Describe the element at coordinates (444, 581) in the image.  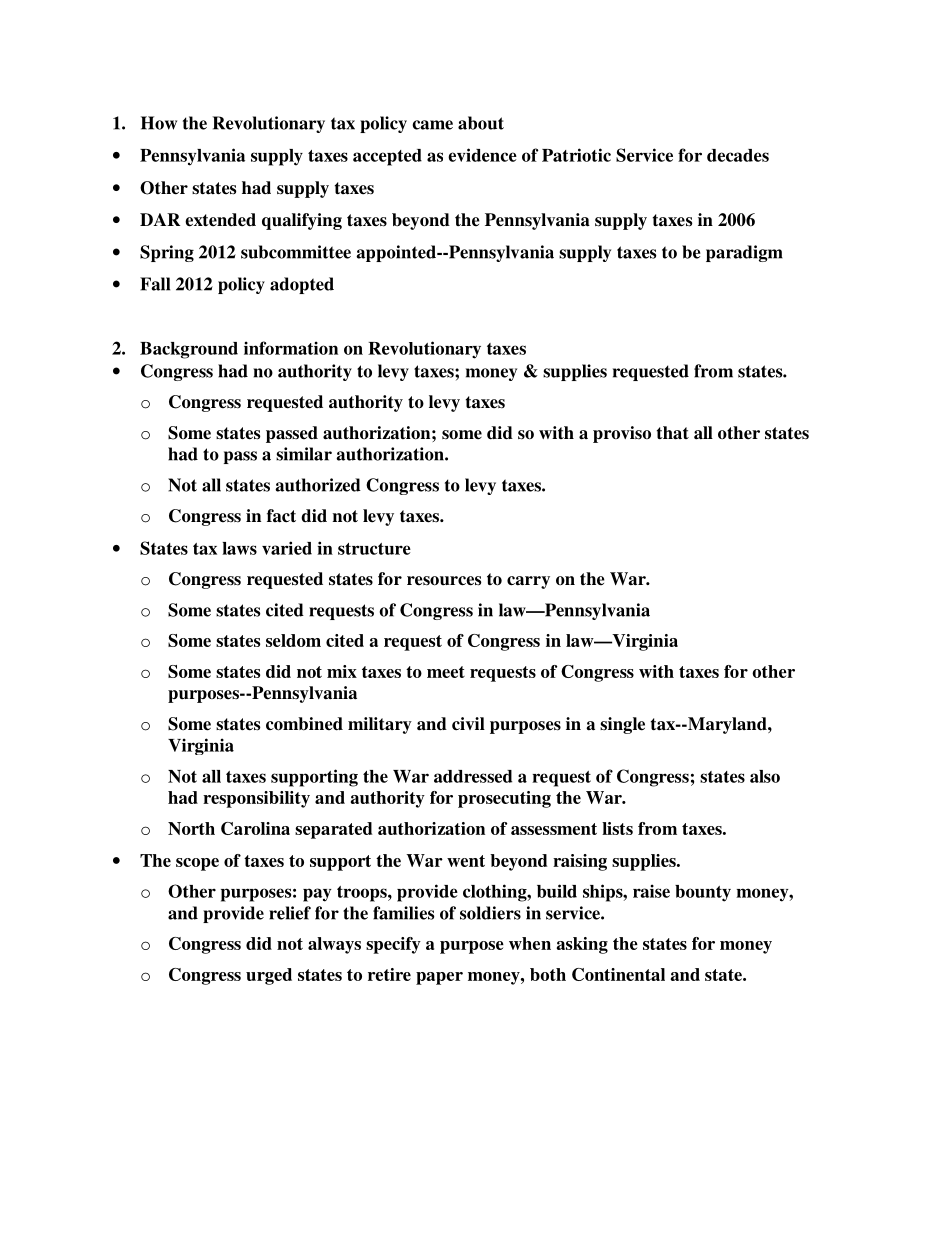
I see `resources` at that location.
